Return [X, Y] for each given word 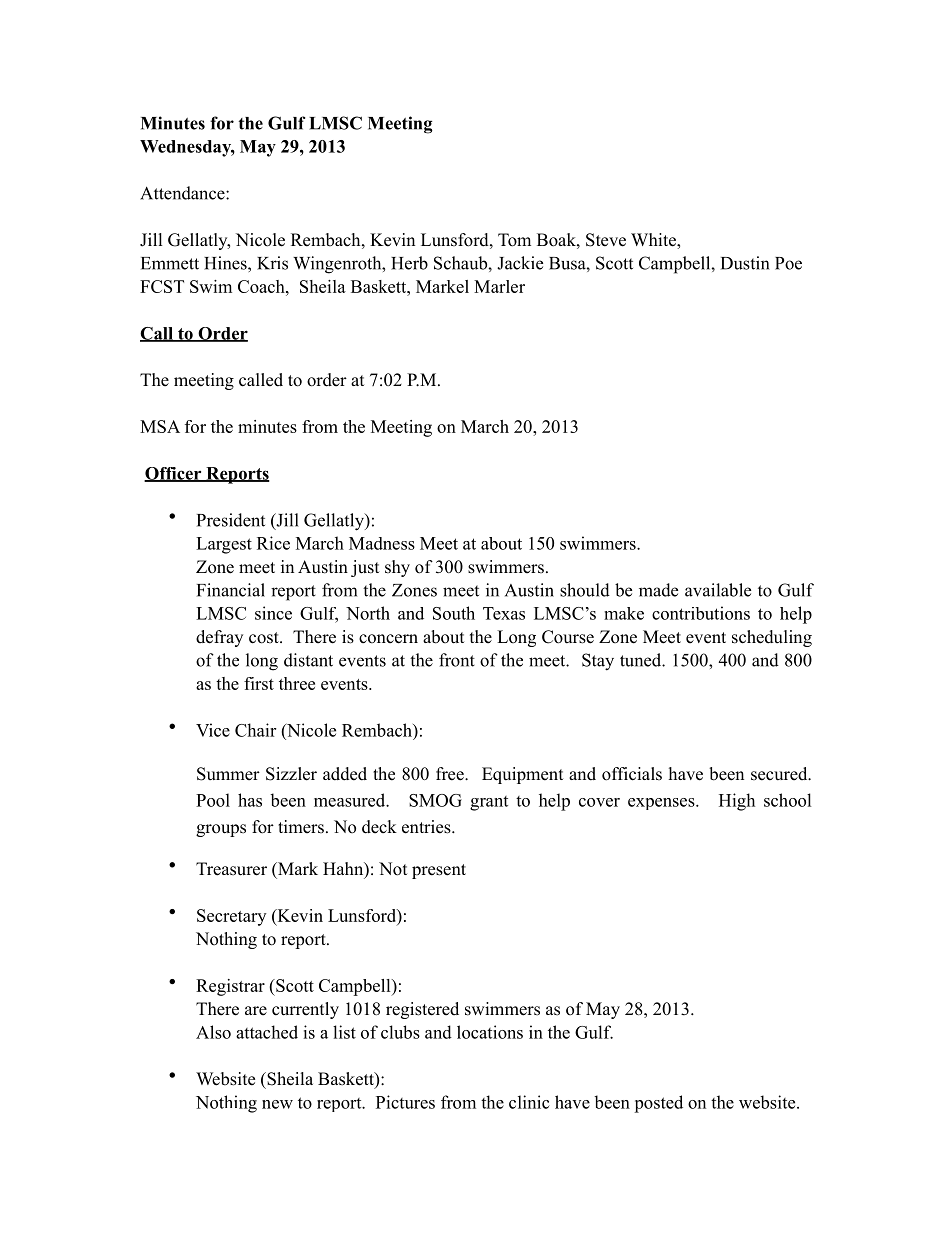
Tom [514, 240]
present [439, 871]
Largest [224, 545]
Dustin [745, 263]
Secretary [231, 917]
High [737, 802]
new [277, 1104]
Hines [226, 263]
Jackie [520, 263]
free [451, 774]
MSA [160, 426]
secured [780, 774]
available [718, 590]
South [454, 613]
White [654, 241]
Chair [255, 730]
